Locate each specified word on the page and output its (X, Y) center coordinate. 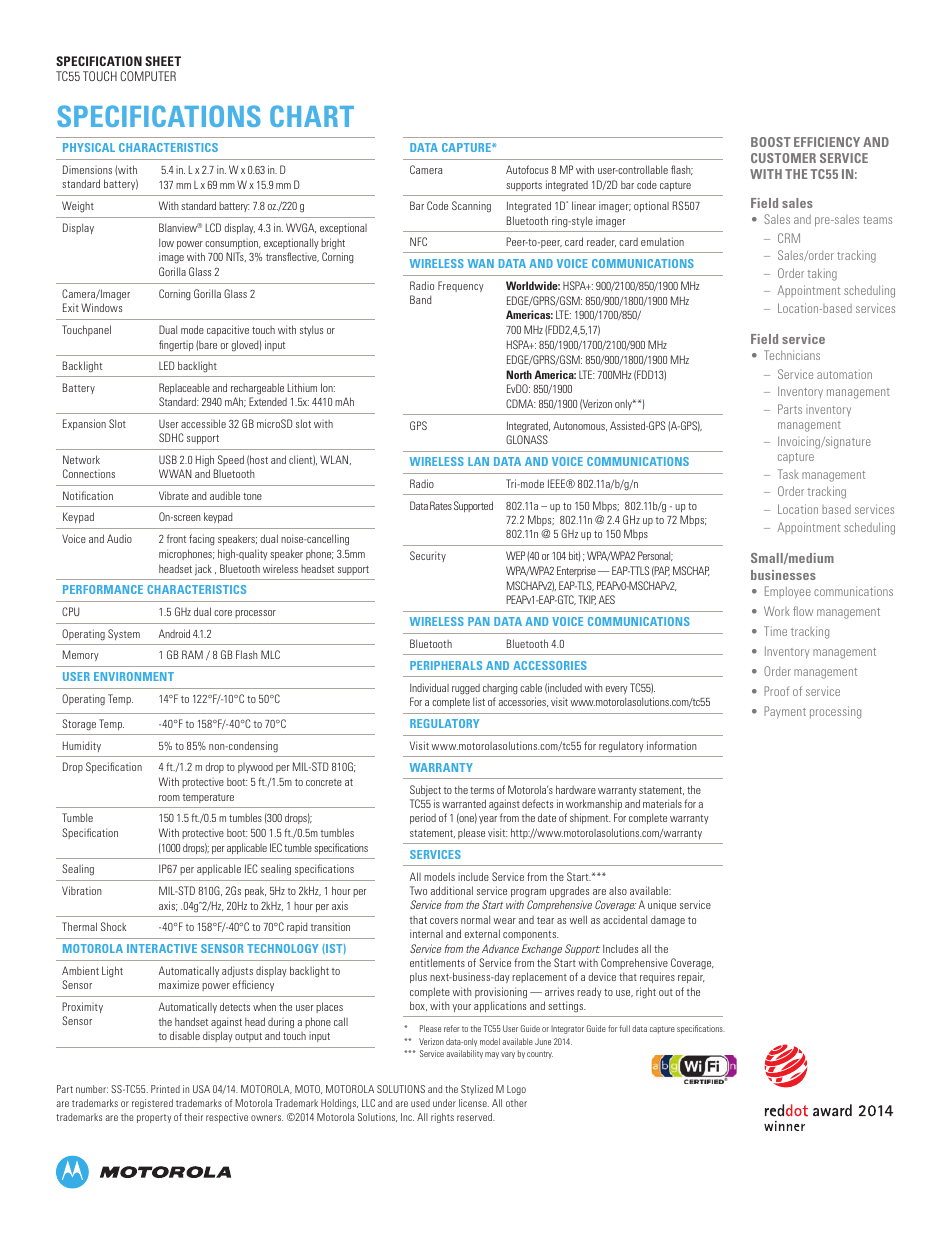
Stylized (477, 1090)
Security (428, 556)
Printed (165, 1089)
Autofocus (527, 169)
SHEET (163, 61)
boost (771, 142)
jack (203, 570)
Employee (788, 592)
